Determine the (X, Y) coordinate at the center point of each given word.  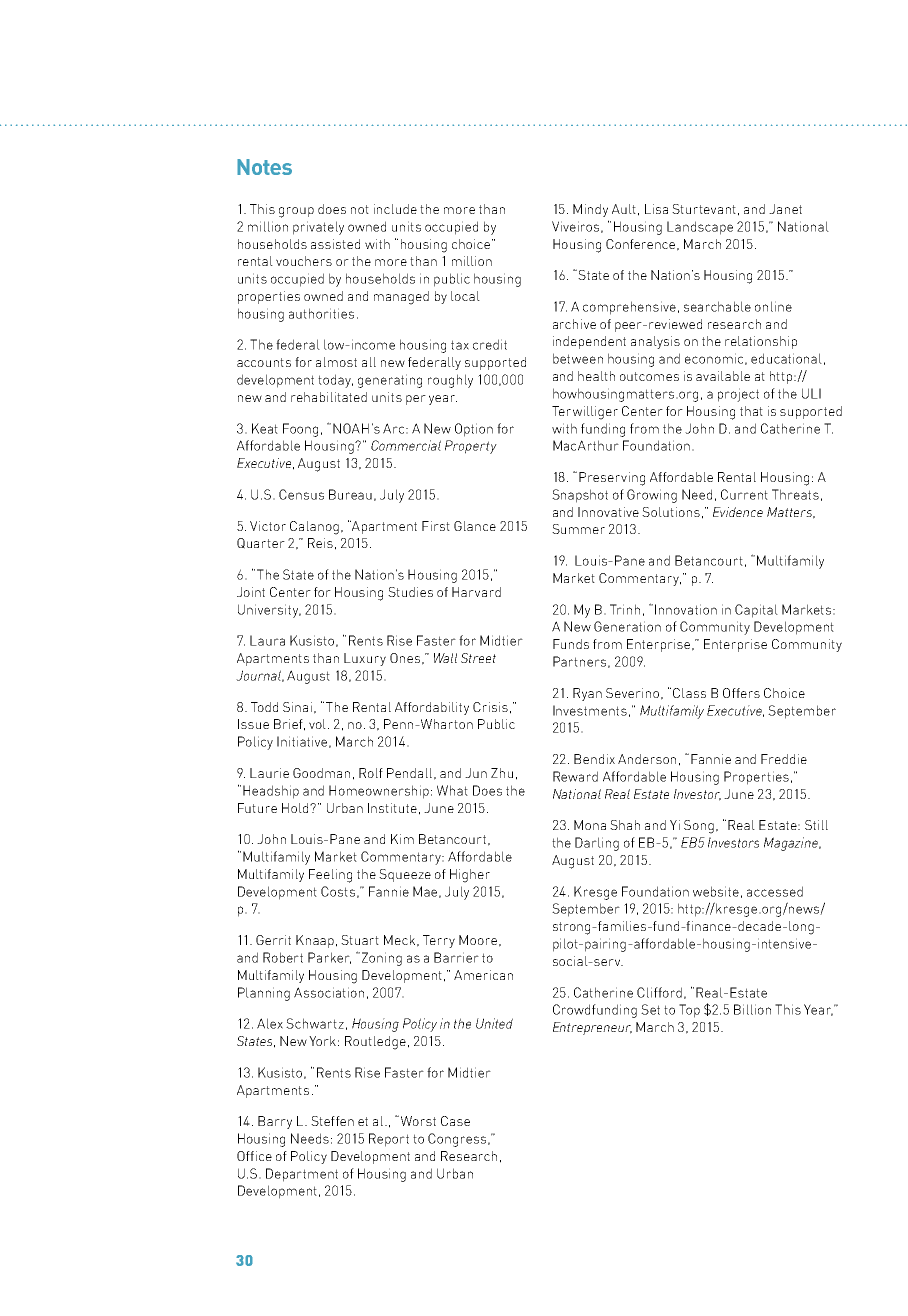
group (296, 212)
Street (478, 658)
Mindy (590, 210)
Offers (741, 693)
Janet (785, 209)
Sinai (297, 707)
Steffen (332, 1121)
